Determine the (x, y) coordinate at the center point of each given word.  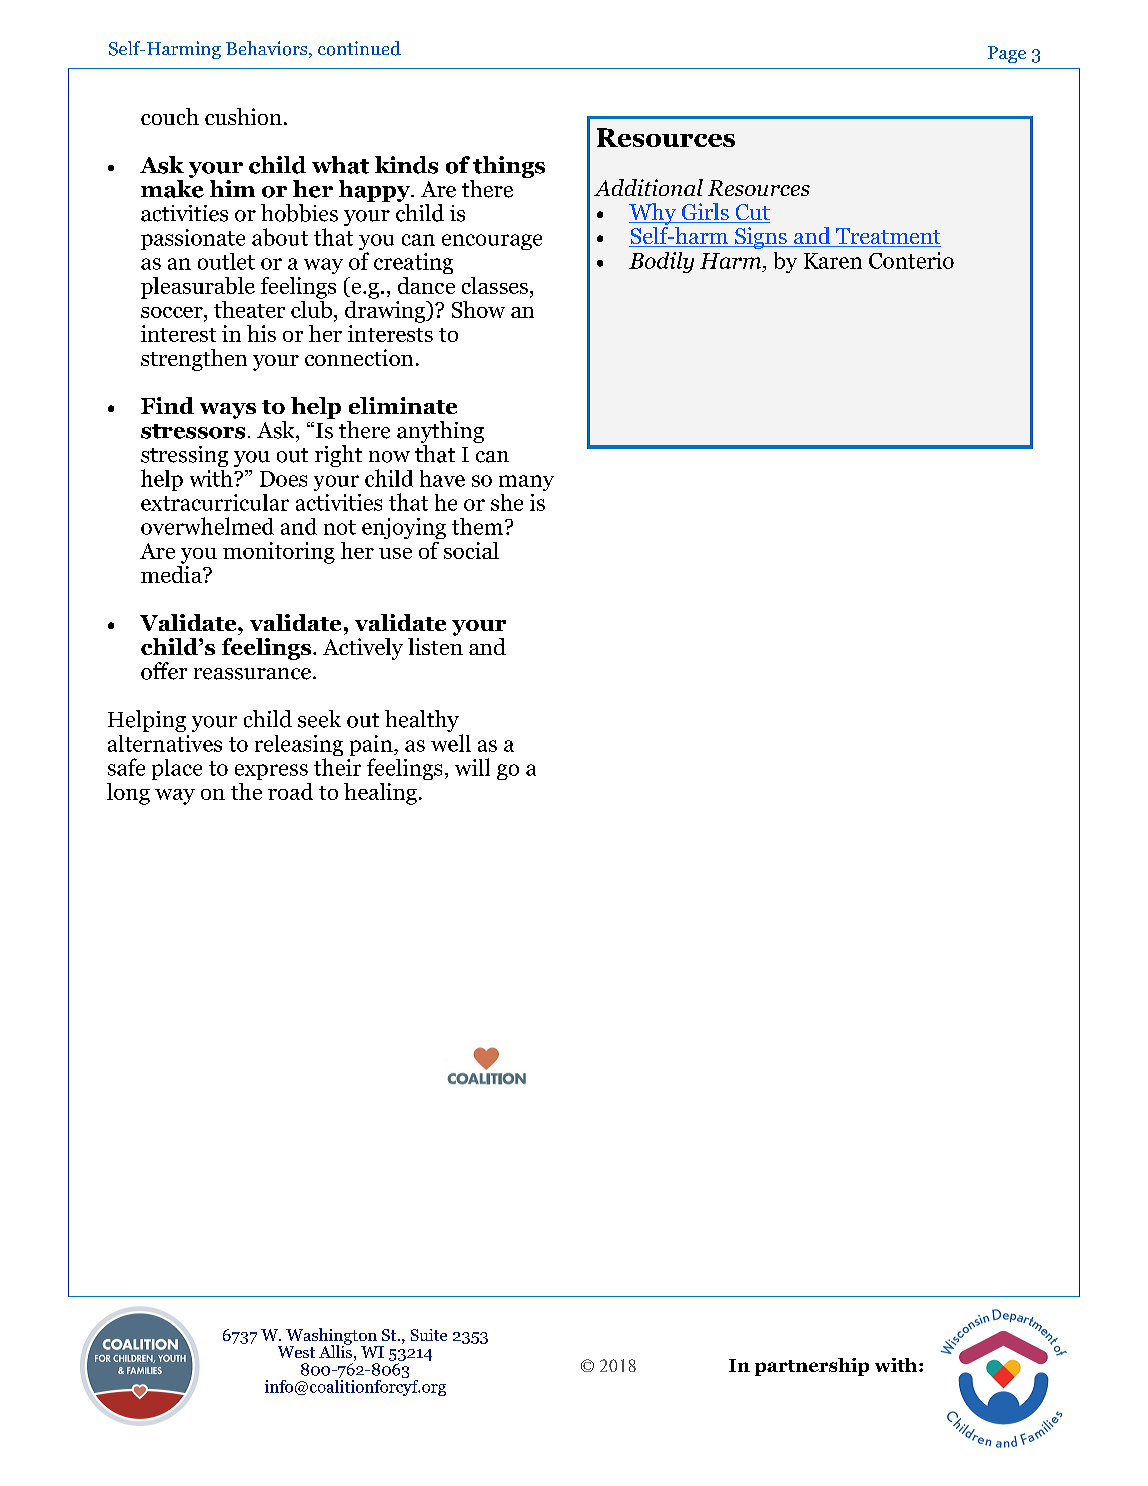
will (472, 767)
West (296, 1352)
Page (1007, 54)
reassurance (252, 674)
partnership (812, 1367)
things (508, 168)
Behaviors (268, 49)
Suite (429, 1335)
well (451, 743)
